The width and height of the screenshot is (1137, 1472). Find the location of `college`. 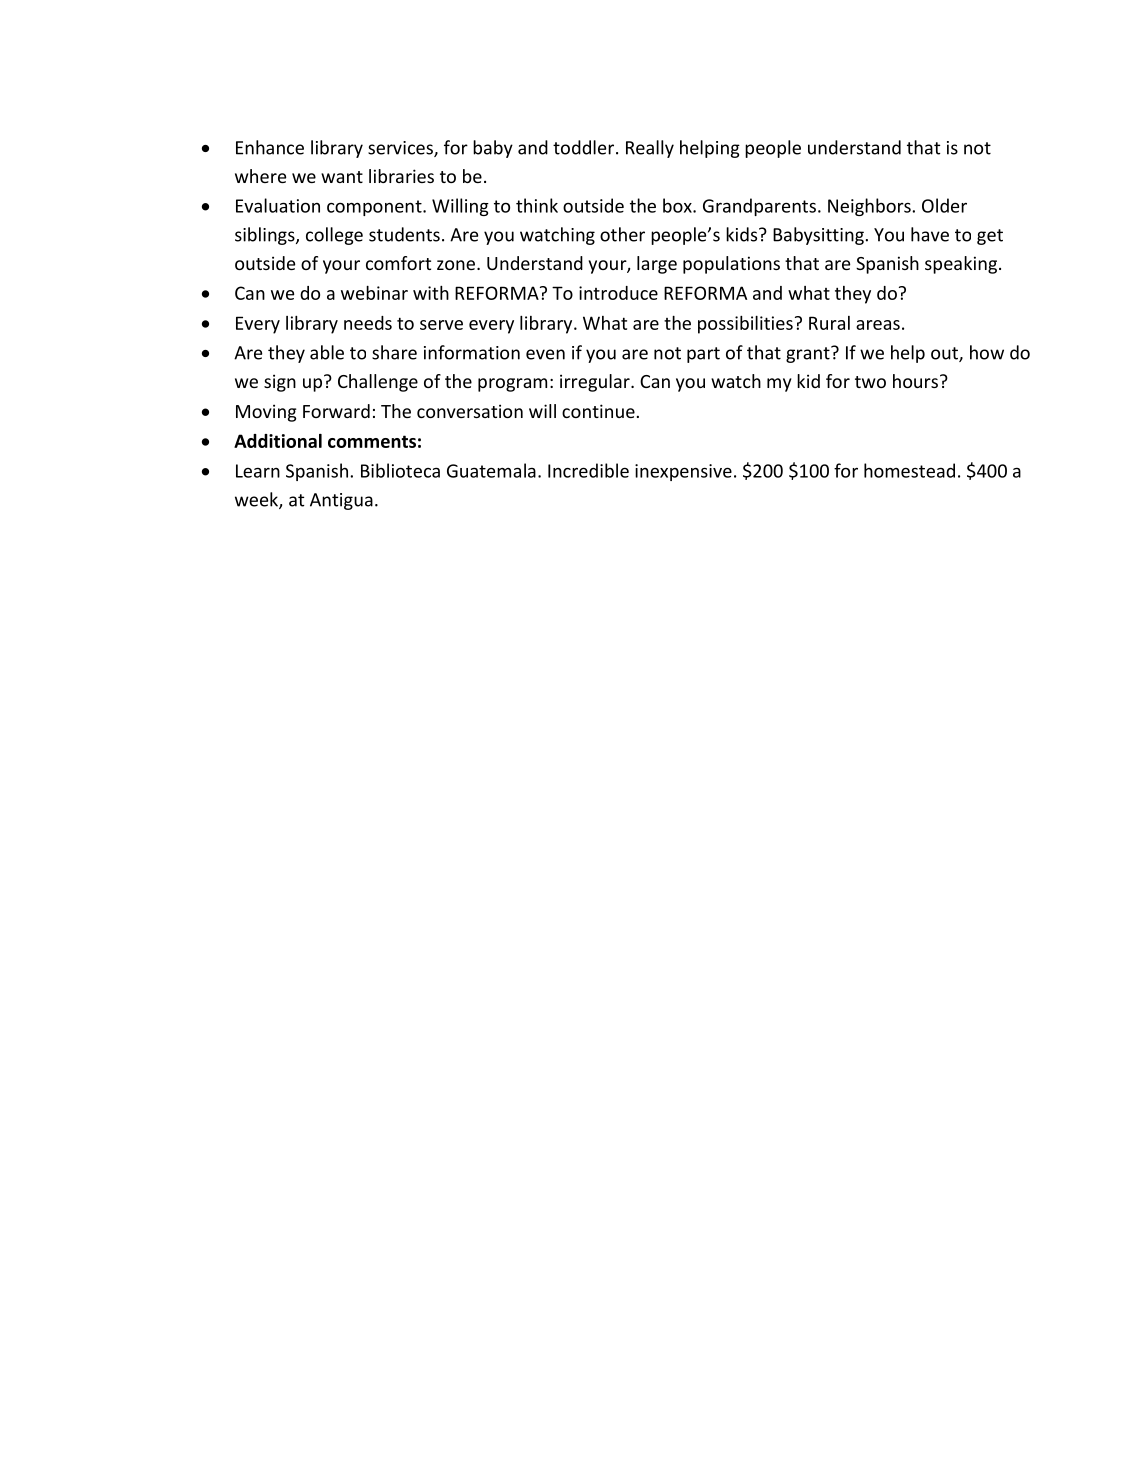

college is located at coordinates (334, 236).
